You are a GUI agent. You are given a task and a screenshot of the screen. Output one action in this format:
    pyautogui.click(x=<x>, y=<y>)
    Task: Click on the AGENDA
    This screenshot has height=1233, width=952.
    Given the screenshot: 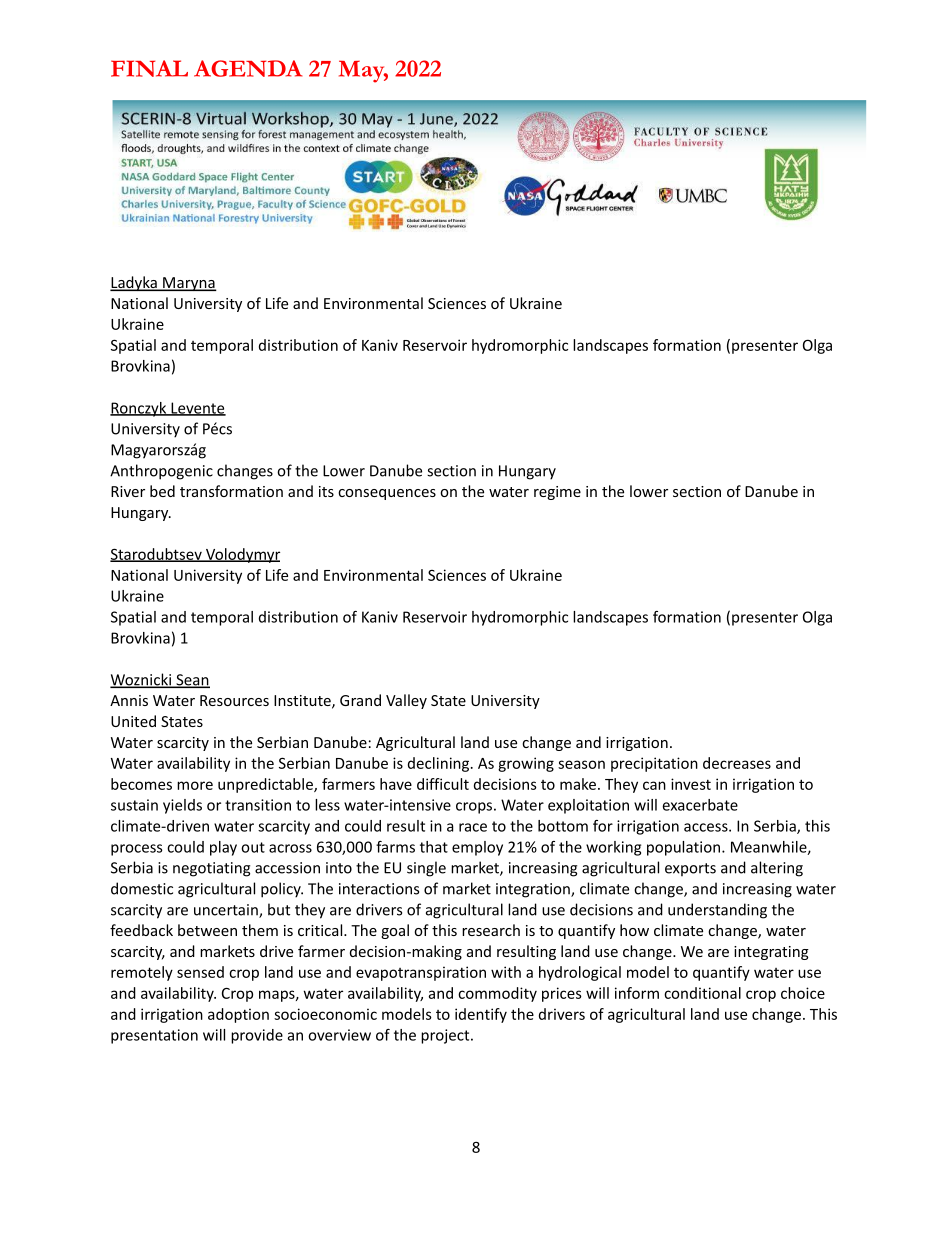 What is the action you would take?
    pyautogui.click(x=248, y=68)
